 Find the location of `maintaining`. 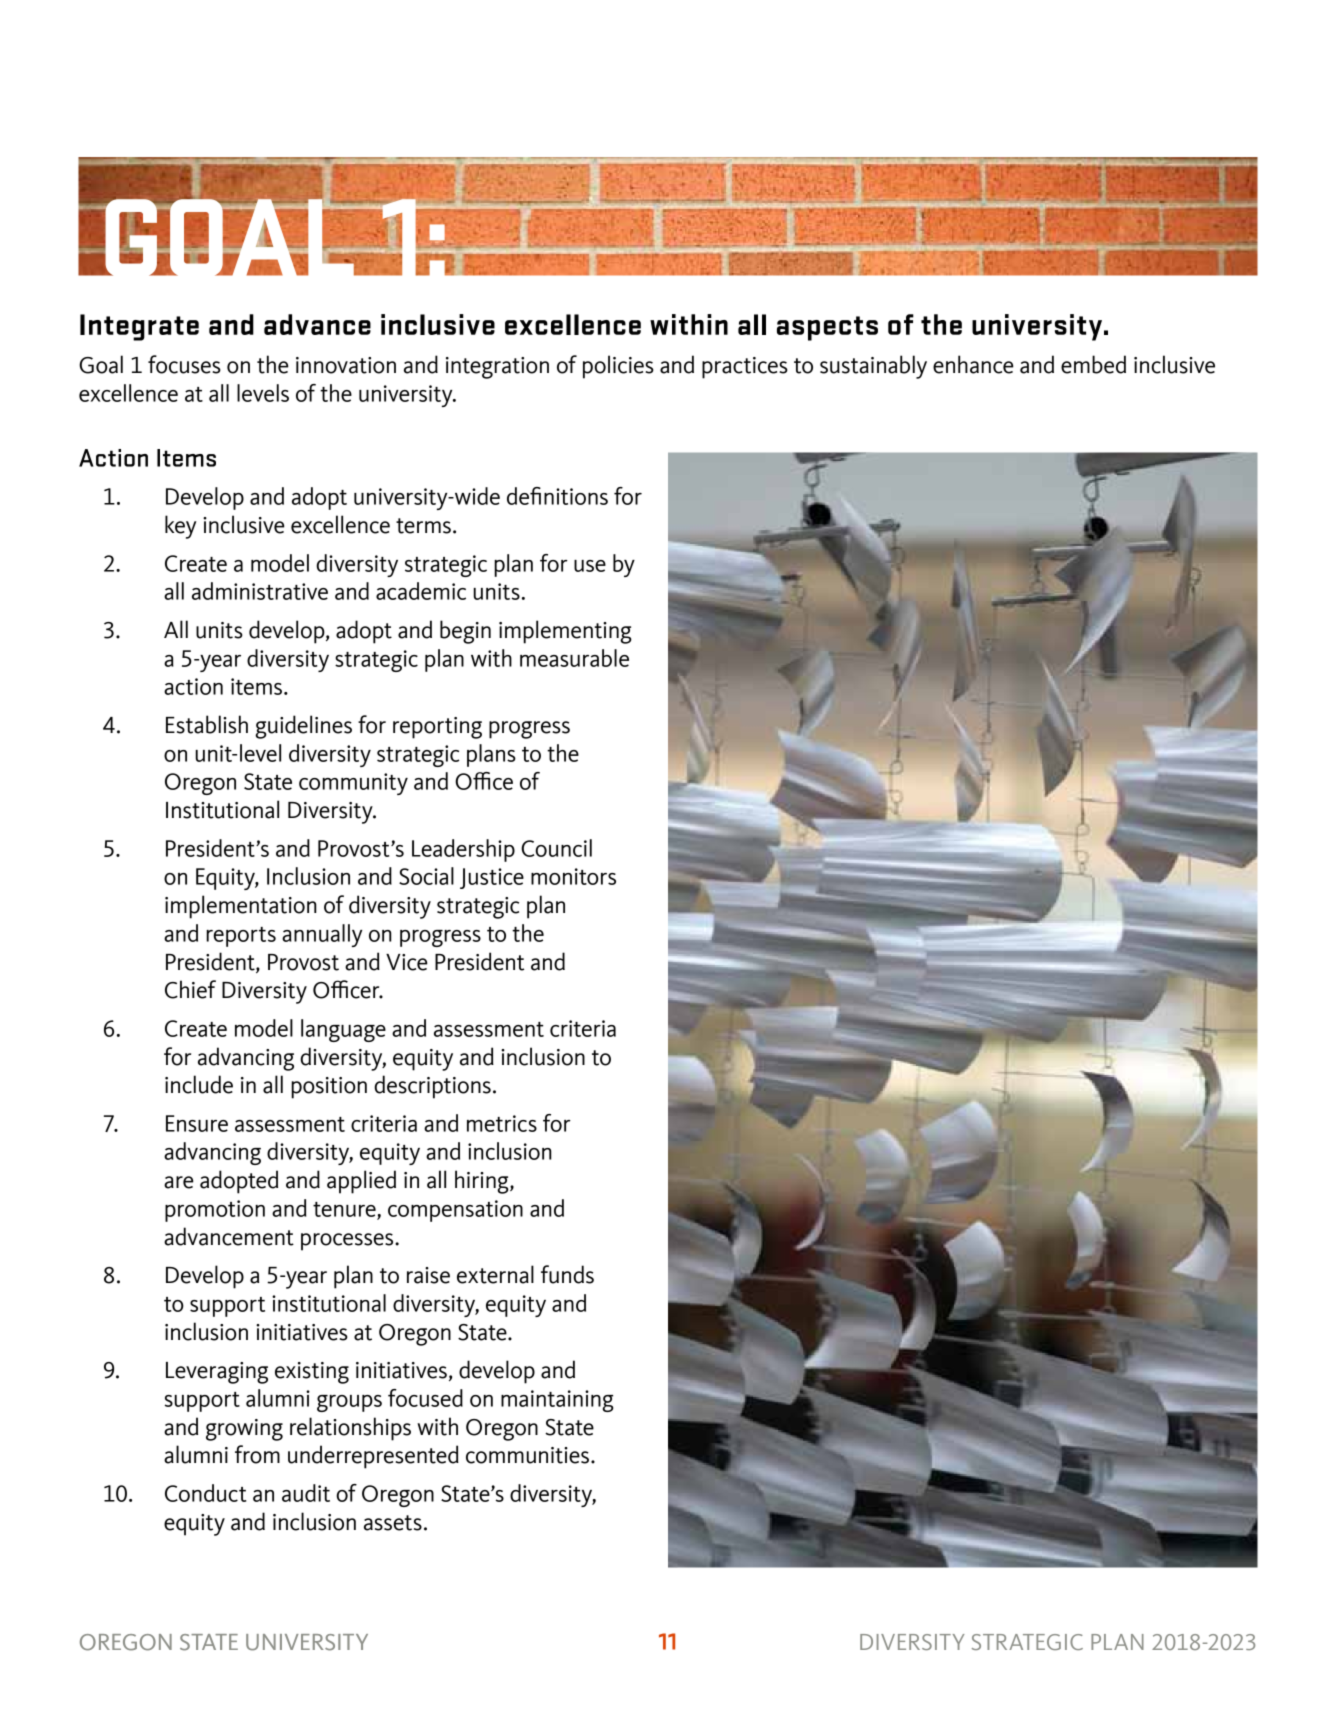

maintaining is located at coordinates (557, 1401).
